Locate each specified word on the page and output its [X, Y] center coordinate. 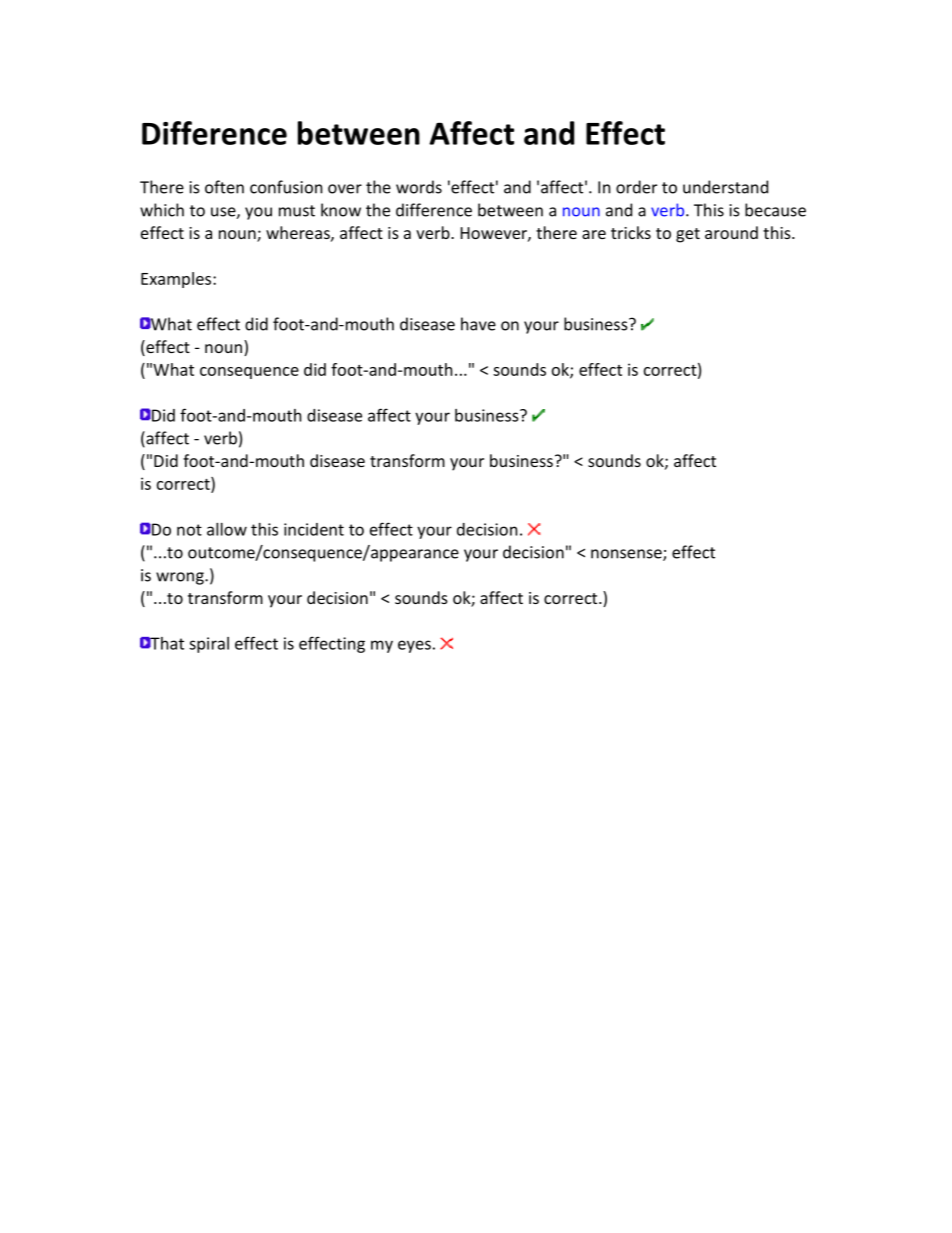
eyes [414, 646]
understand [725, 187]
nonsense [627, 555]
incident [314, 529]
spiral [209, 645]
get [688, 235]
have [478, 324]
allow [227, 529]
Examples [177, 280]
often [224, 187]
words [419, 187]
